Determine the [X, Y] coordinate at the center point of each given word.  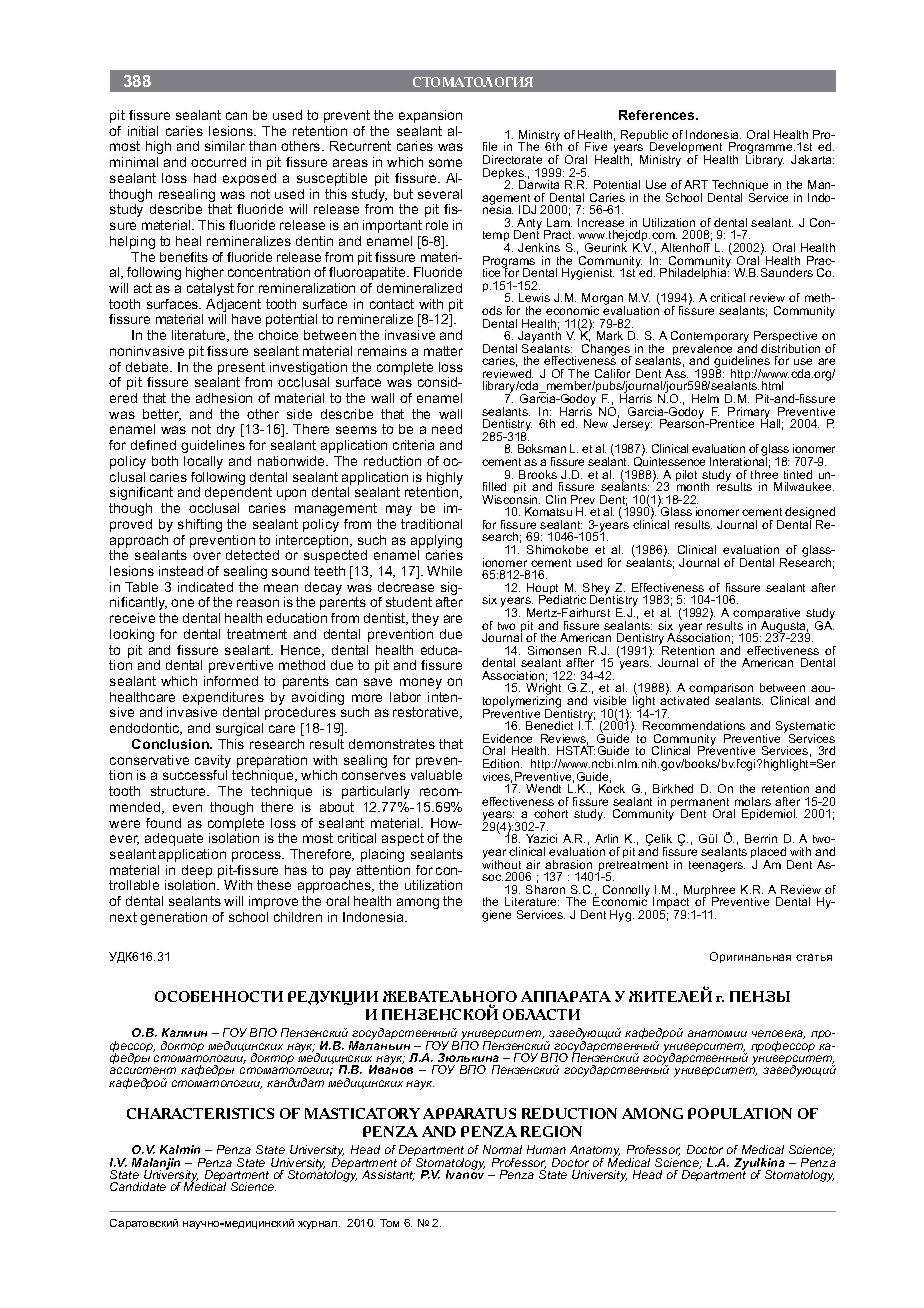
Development [686, 149]
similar [225, 146]
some [445, 163]
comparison [721, 690]
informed [231, 681]
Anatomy [595, 1152]
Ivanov [465, 1173]
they [425, 619]
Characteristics [200, 1113]
